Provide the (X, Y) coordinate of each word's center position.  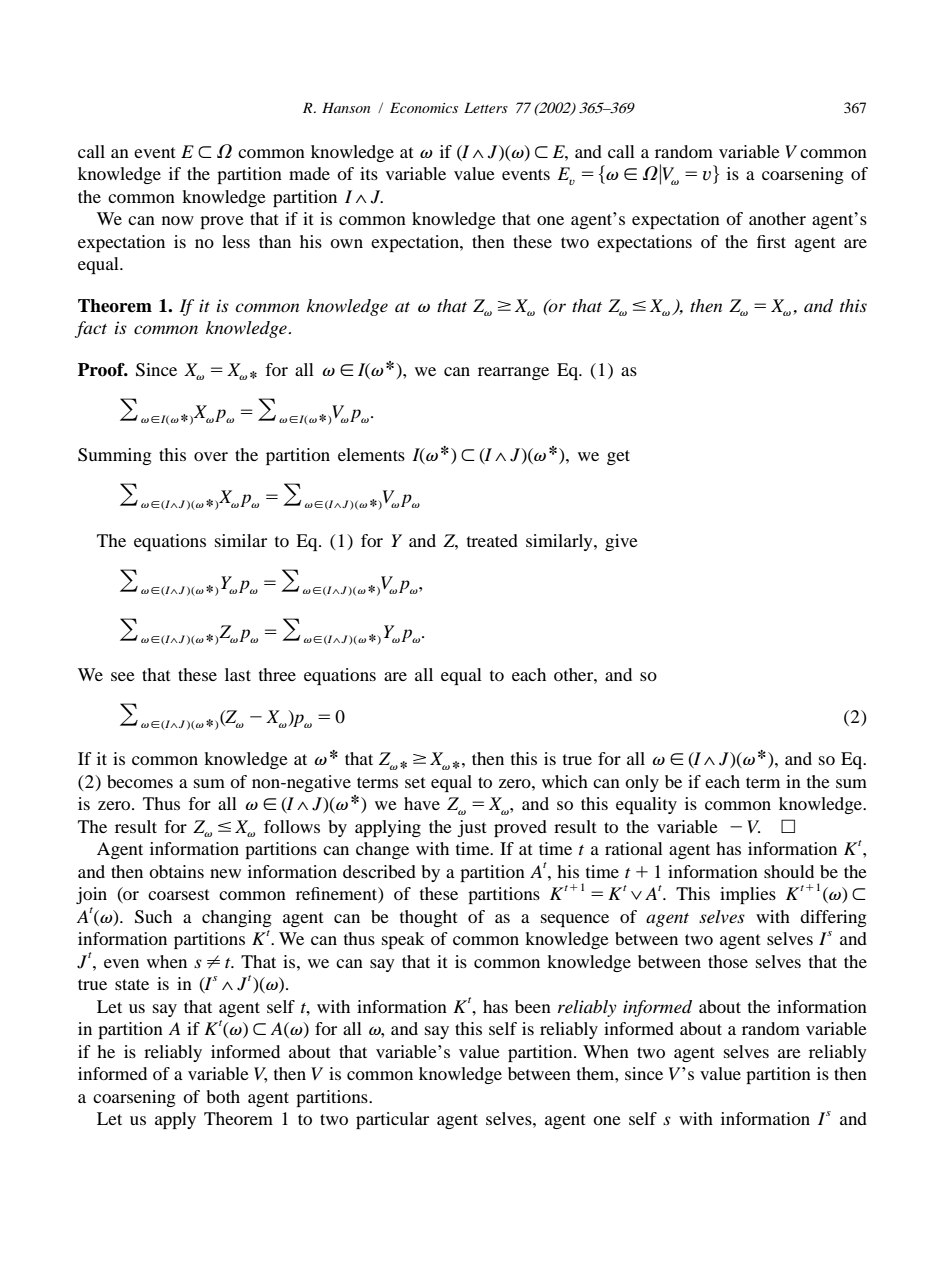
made (309, 173)
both (223, 1096)
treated (492, 540)
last (238, 674)
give (621, 542)
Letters (486, 107)
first (771, 241)
